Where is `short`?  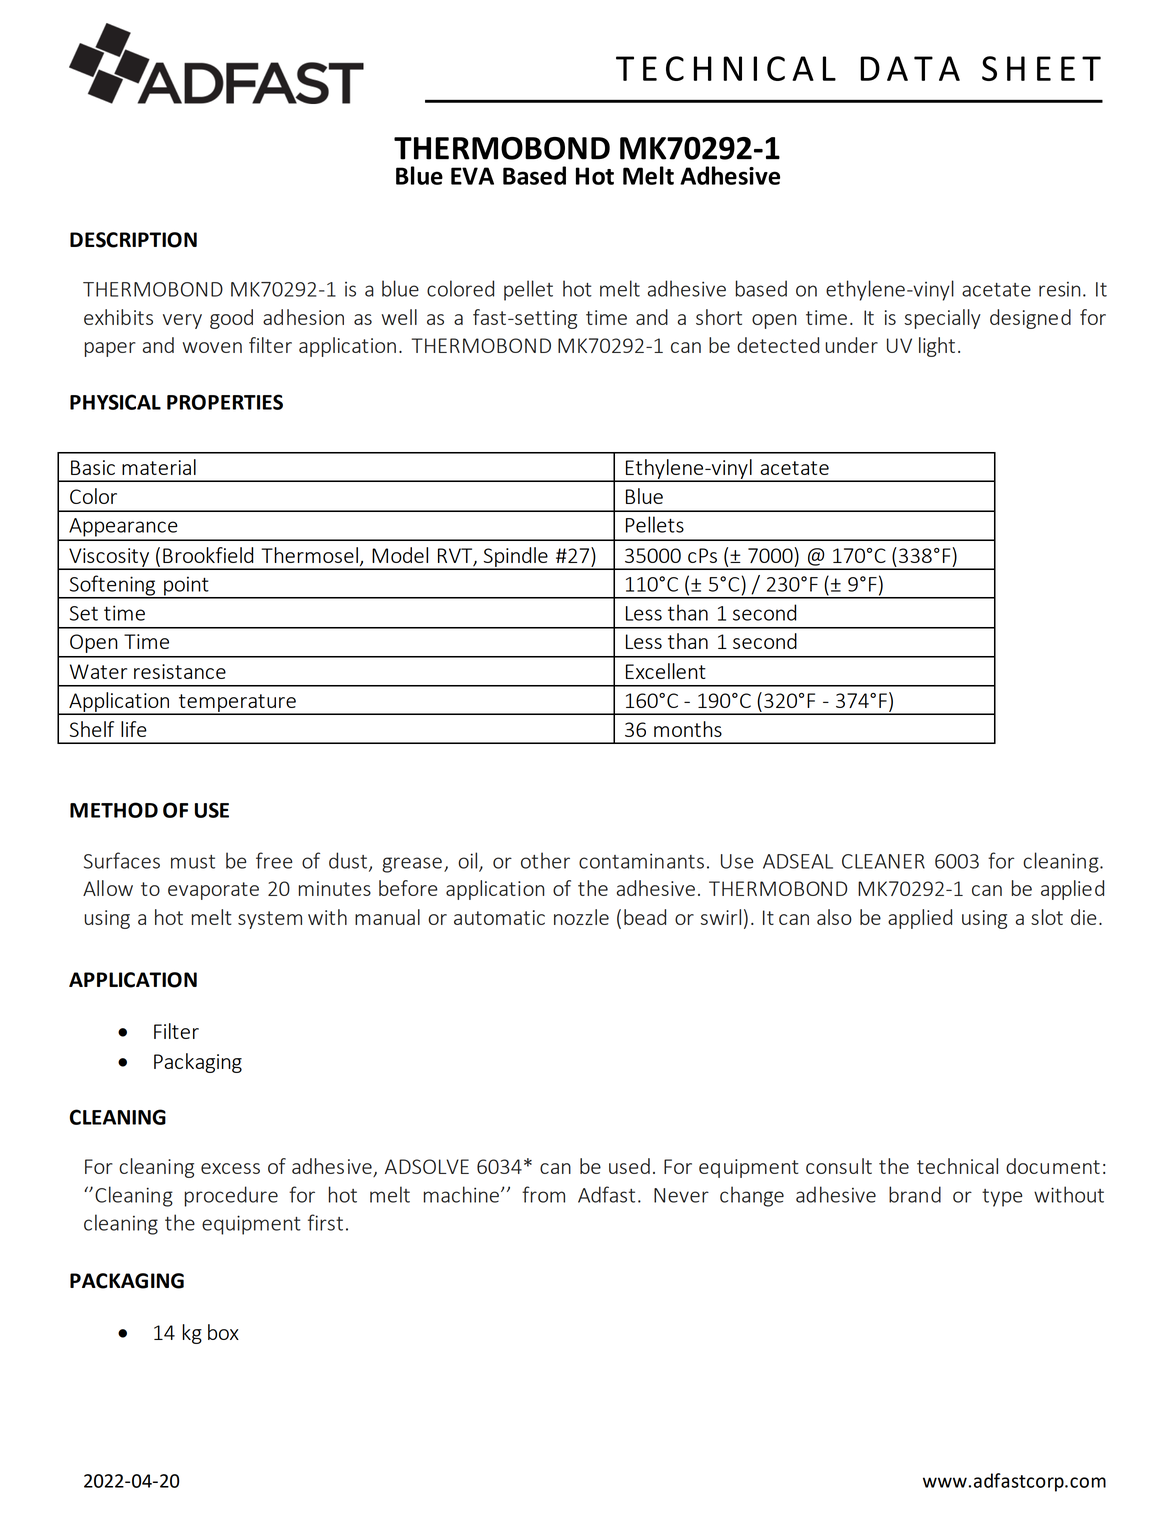
short is located at coordinates (719, 317).
